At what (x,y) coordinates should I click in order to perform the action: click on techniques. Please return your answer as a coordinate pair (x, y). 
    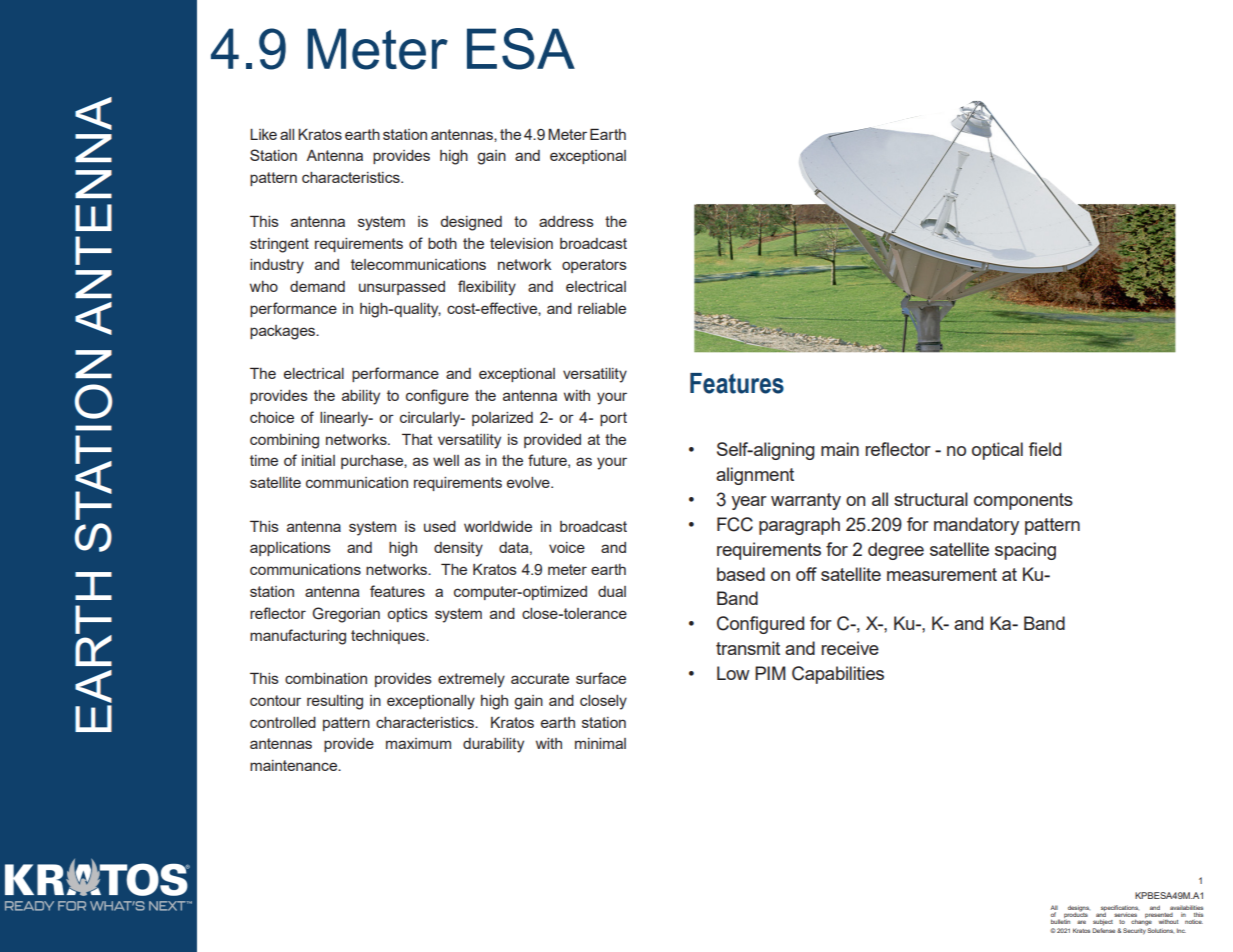
    Looking at the image, I should click on (389, 637).
